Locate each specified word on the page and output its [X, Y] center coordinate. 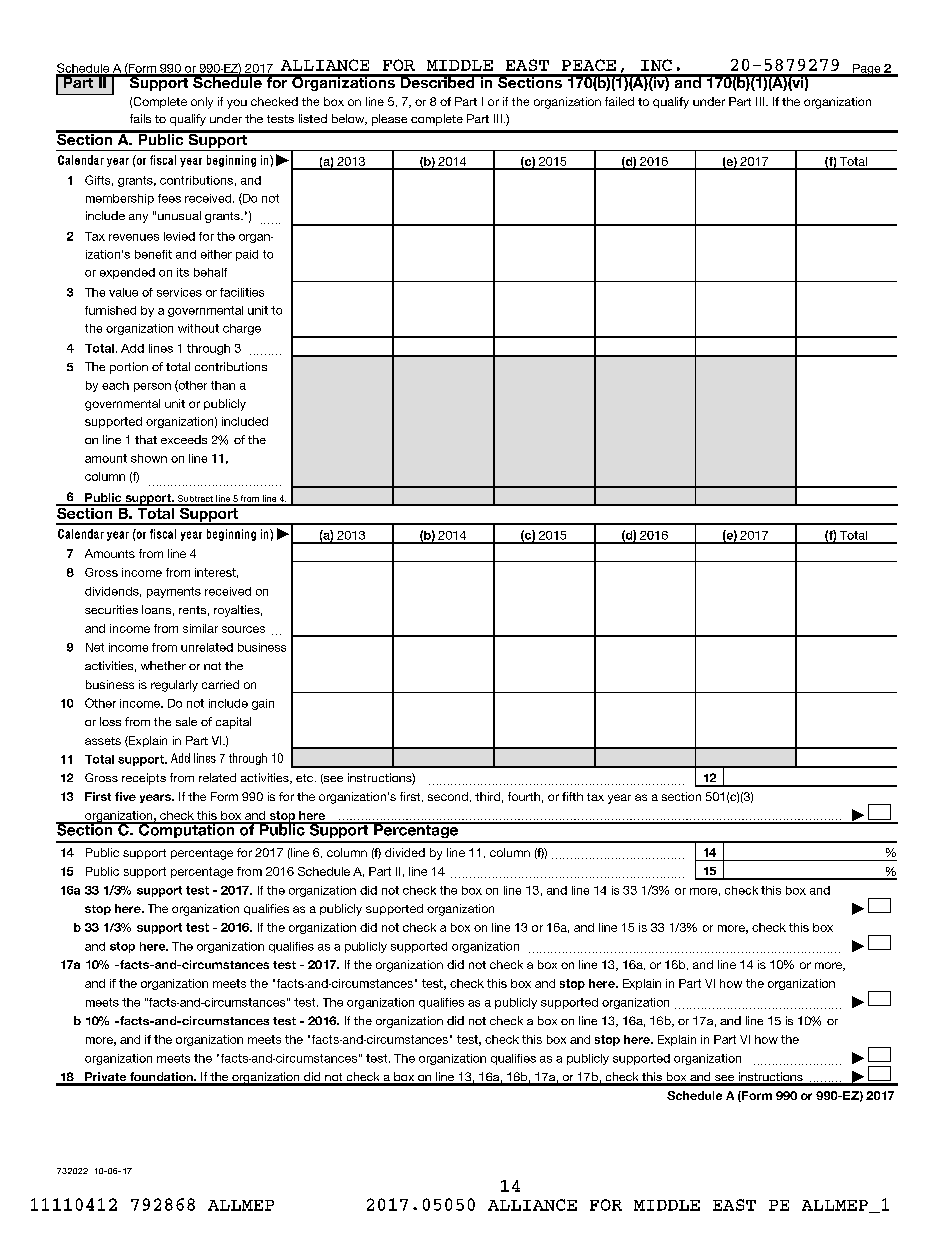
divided [405, 852]
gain [263, 704]
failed [619, 101]
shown [149, 458]
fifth [572, 796]
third [487, 796]
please [389, 120]
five [125, 796]
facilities [242, 292]
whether [163, 665]
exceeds [184, 439]
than [223, 385]
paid [247, 255]
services [179, 292]
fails [140, 118]
